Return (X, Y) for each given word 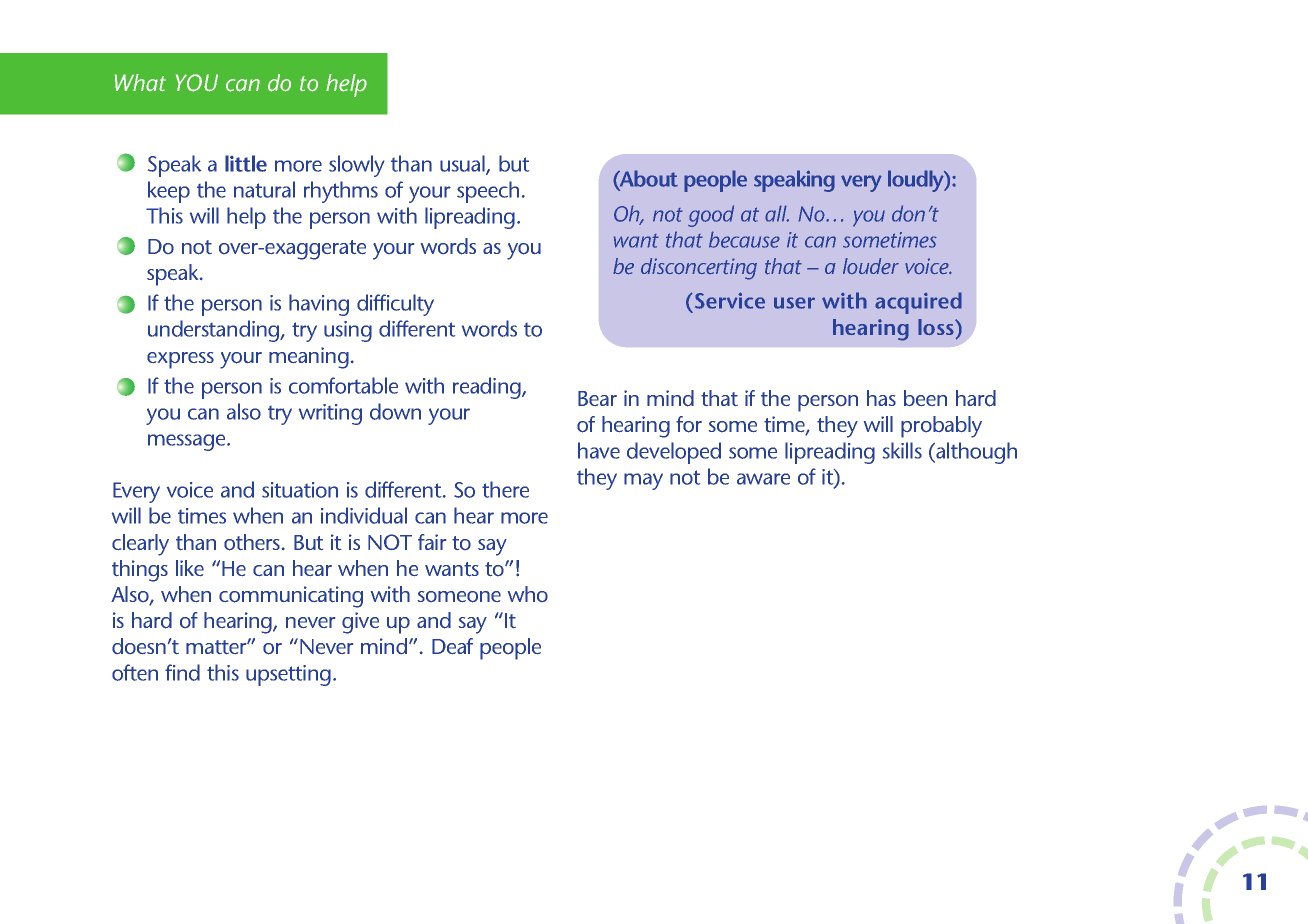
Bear (597, 398)
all (777, 213)
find (182, 672)
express (180, 360)
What (140, 82)
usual (463, 164)
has (881, 398)
